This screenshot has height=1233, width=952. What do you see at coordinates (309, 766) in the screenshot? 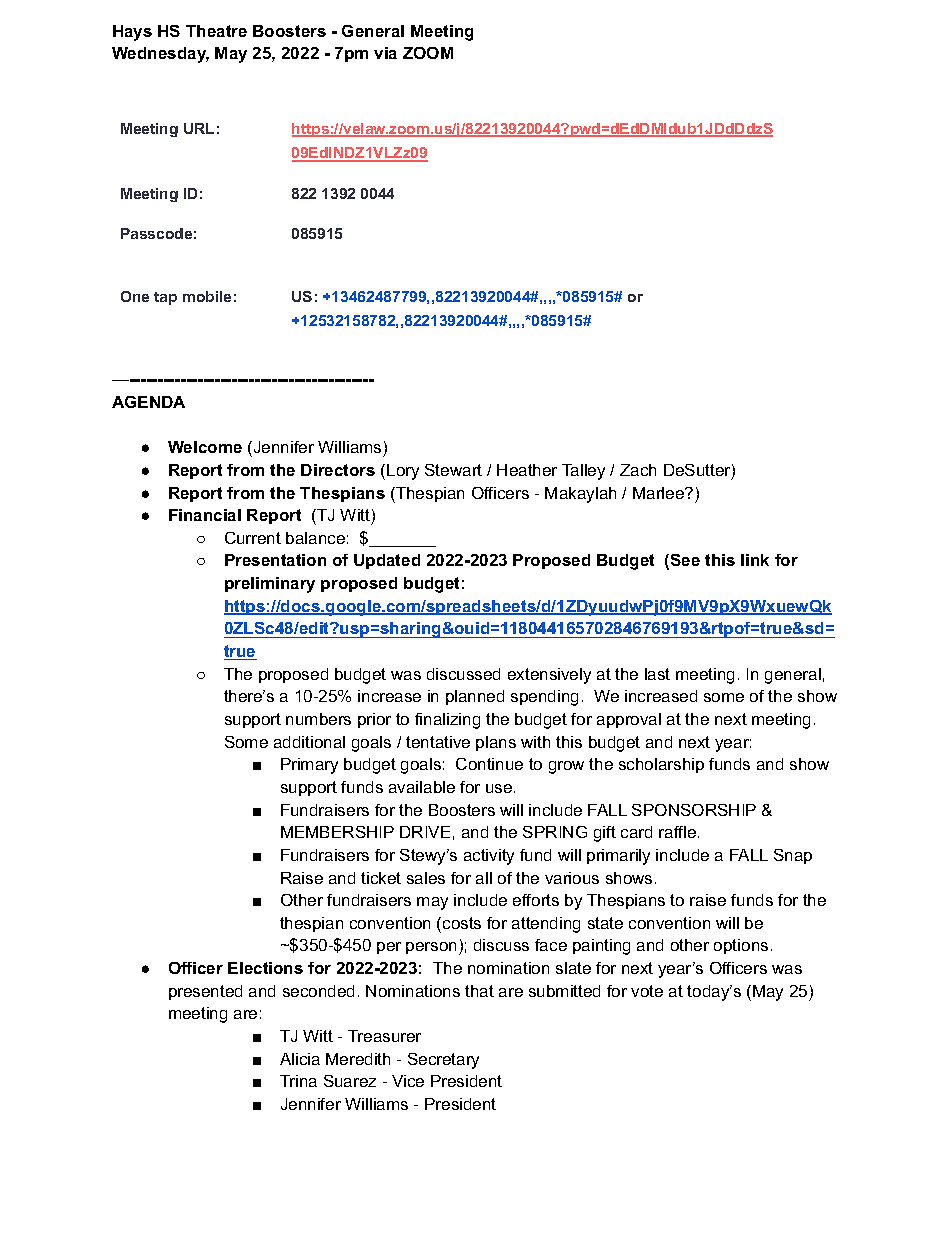
I see `Primary` at bounding box center [309, 766].
